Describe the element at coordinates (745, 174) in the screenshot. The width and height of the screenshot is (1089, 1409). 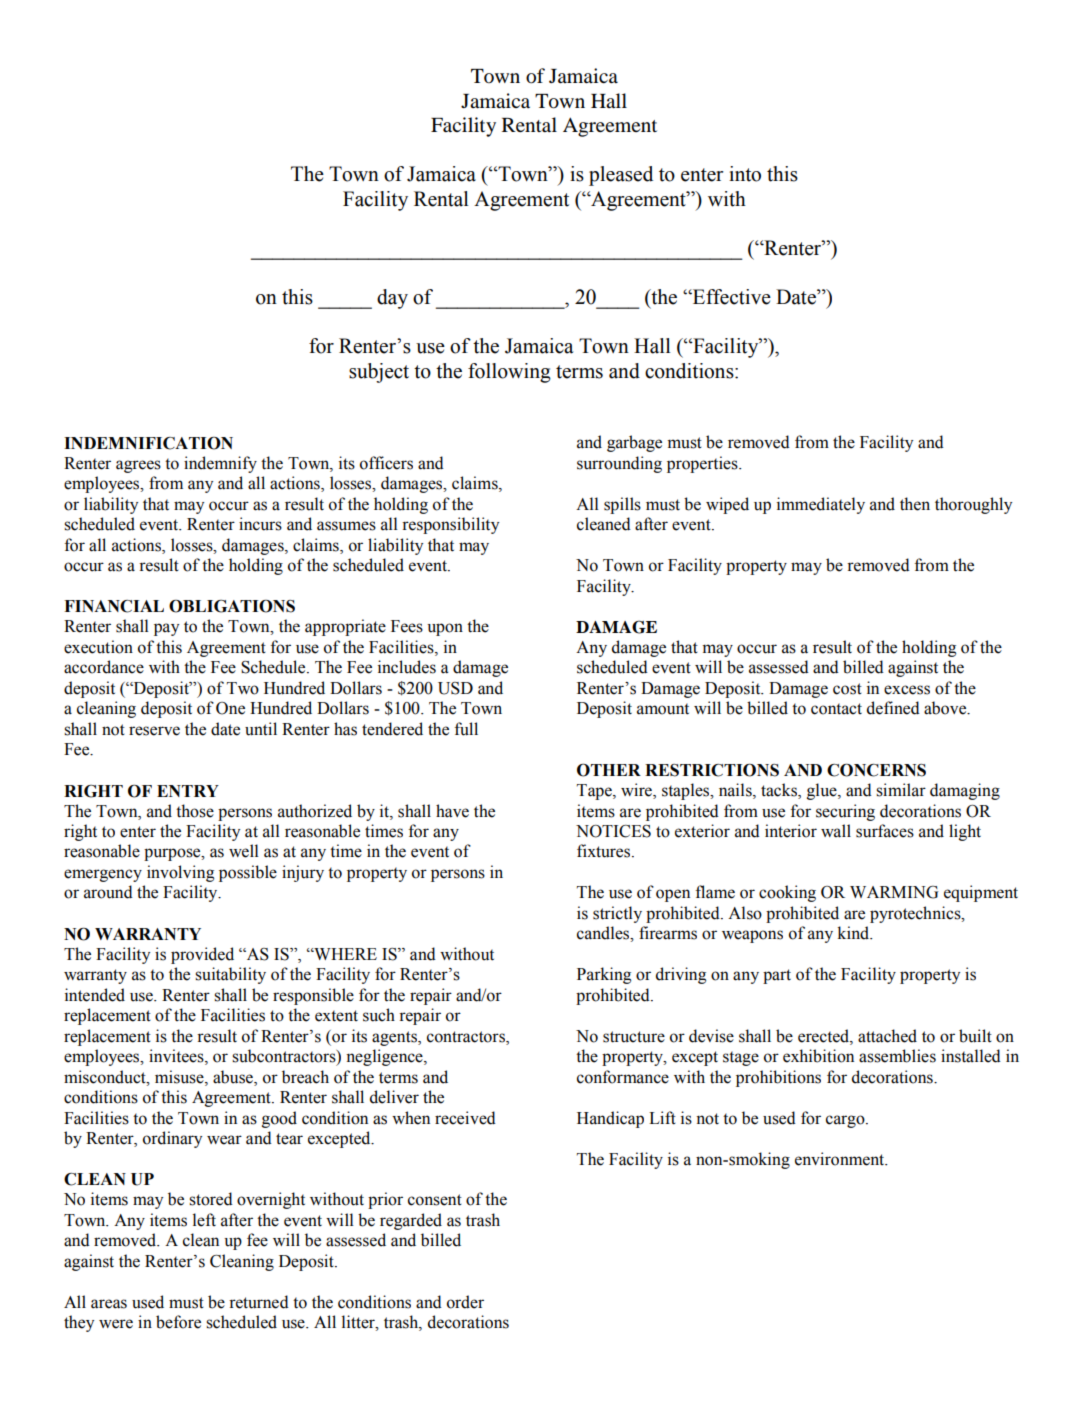
I see `into` at that location.
